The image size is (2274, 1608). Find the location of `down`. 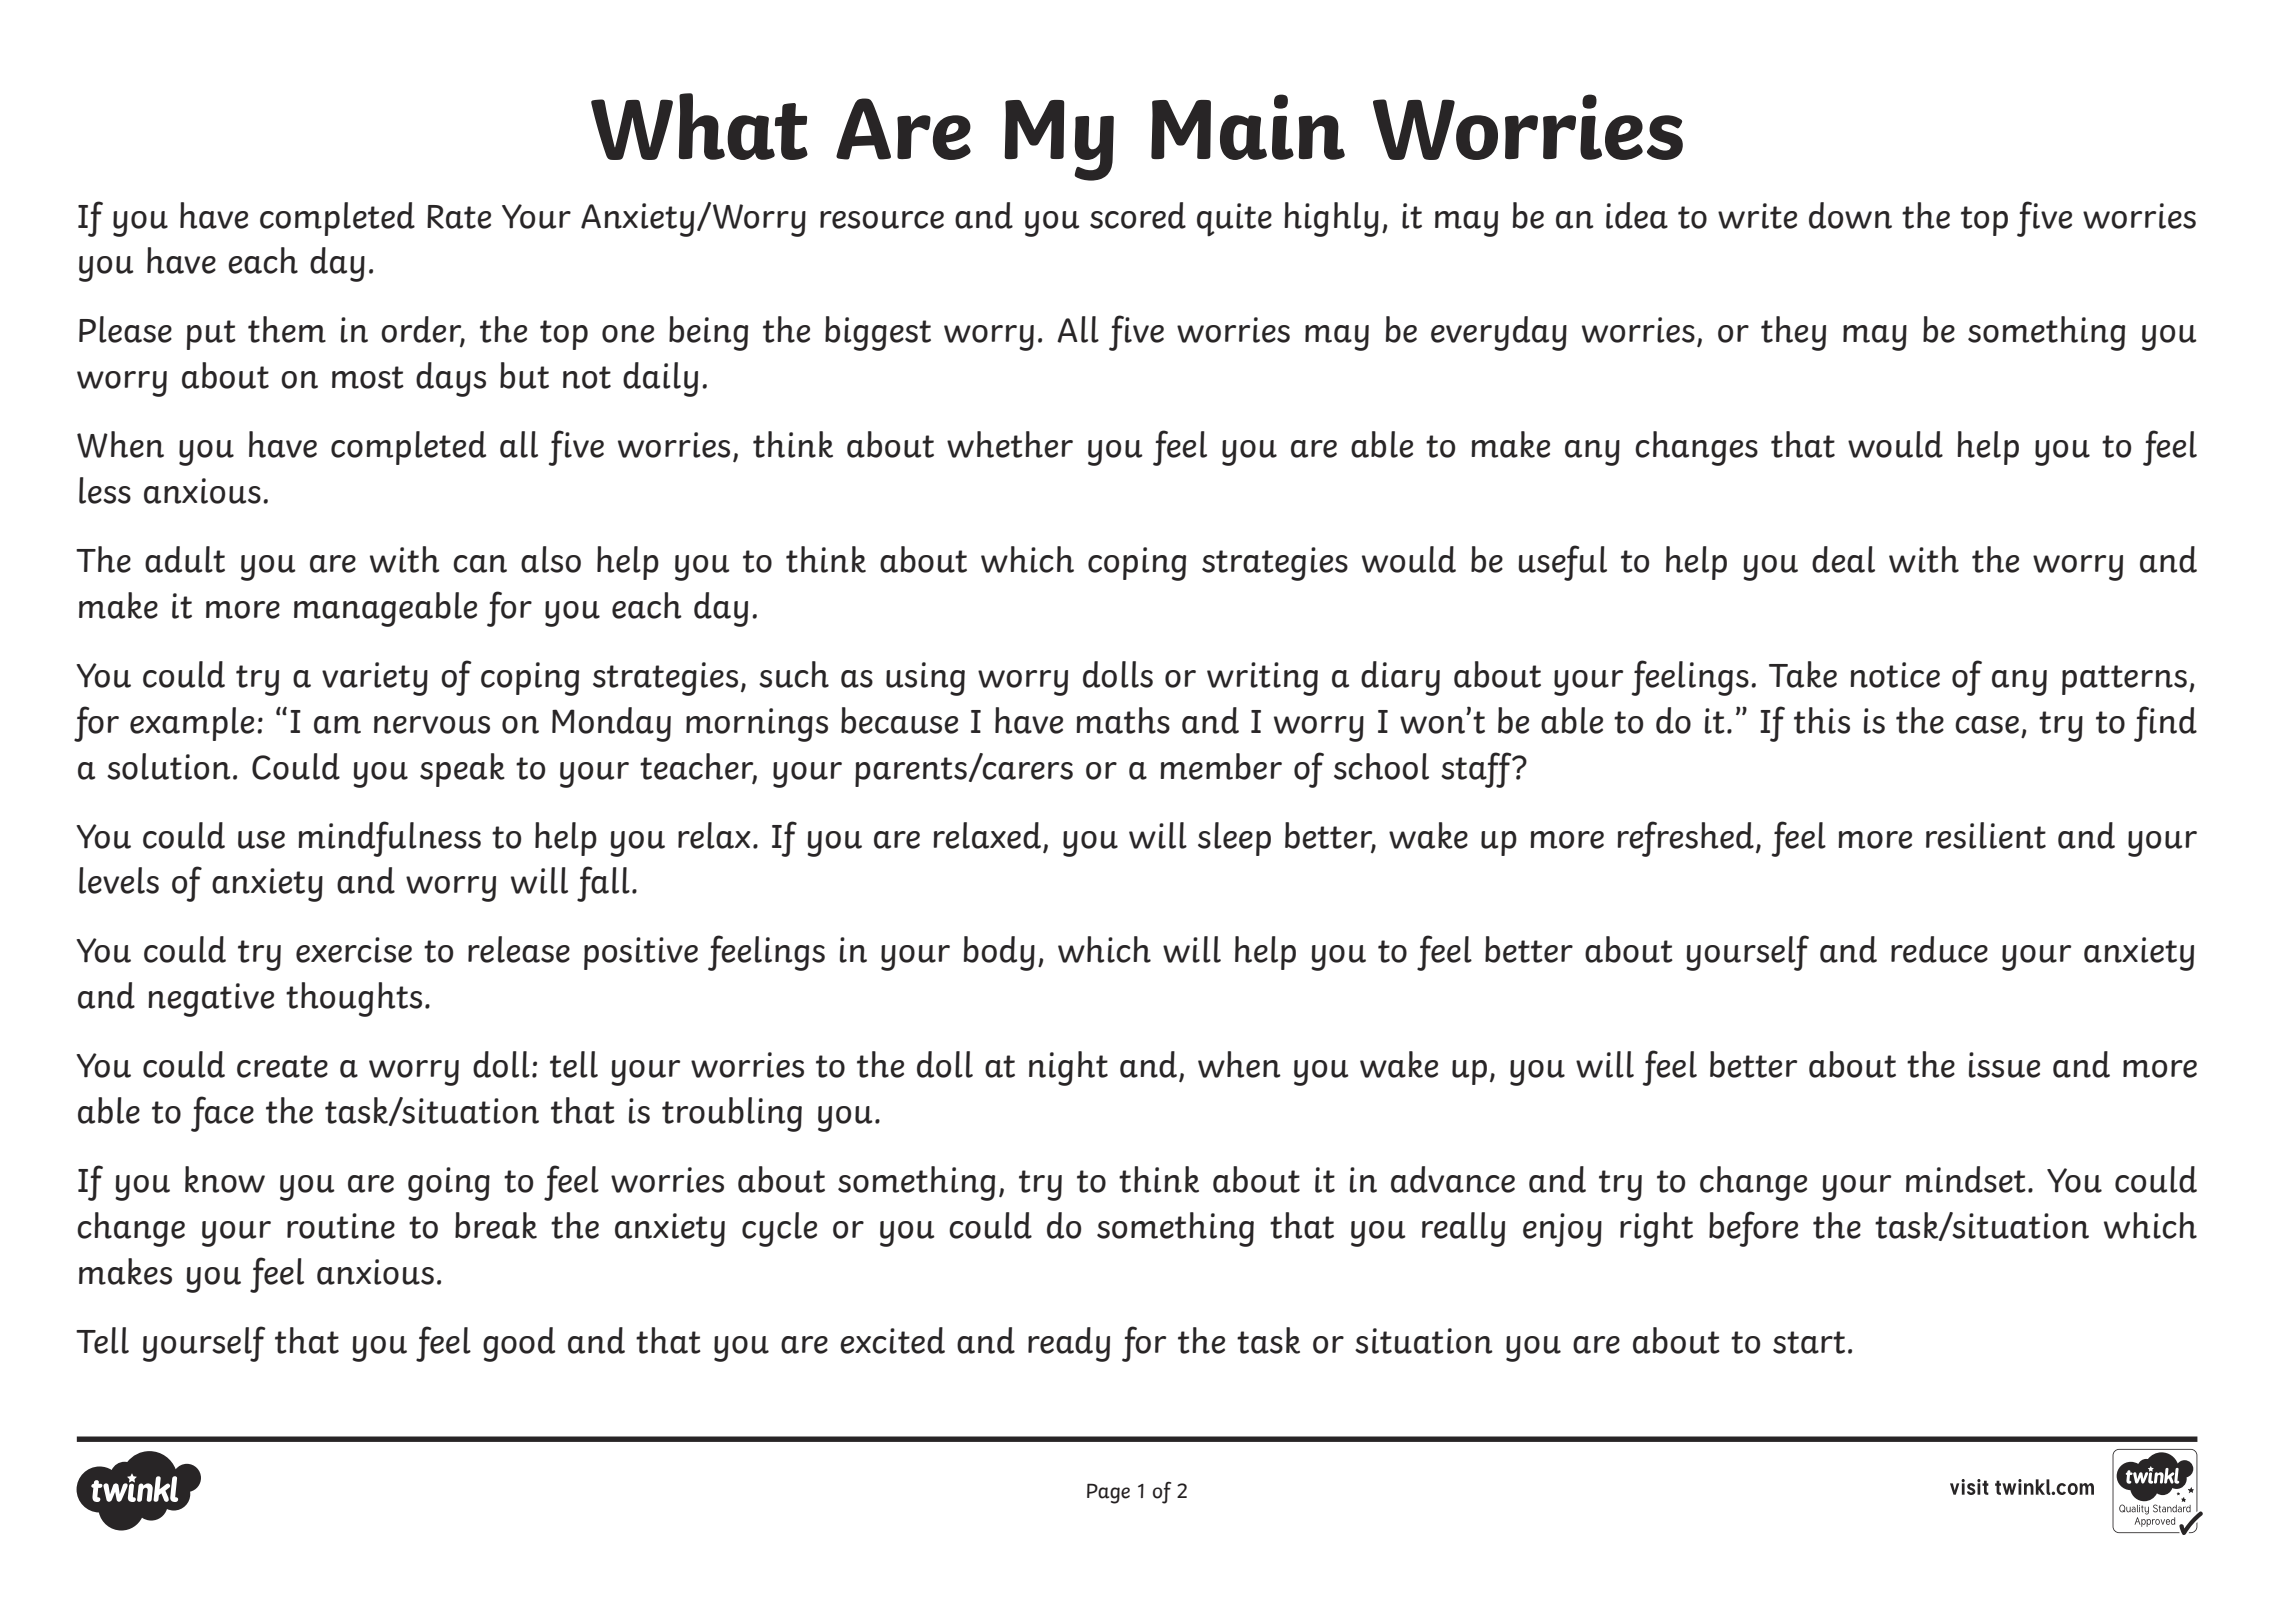

down is located at coordinates (1850, 215).
